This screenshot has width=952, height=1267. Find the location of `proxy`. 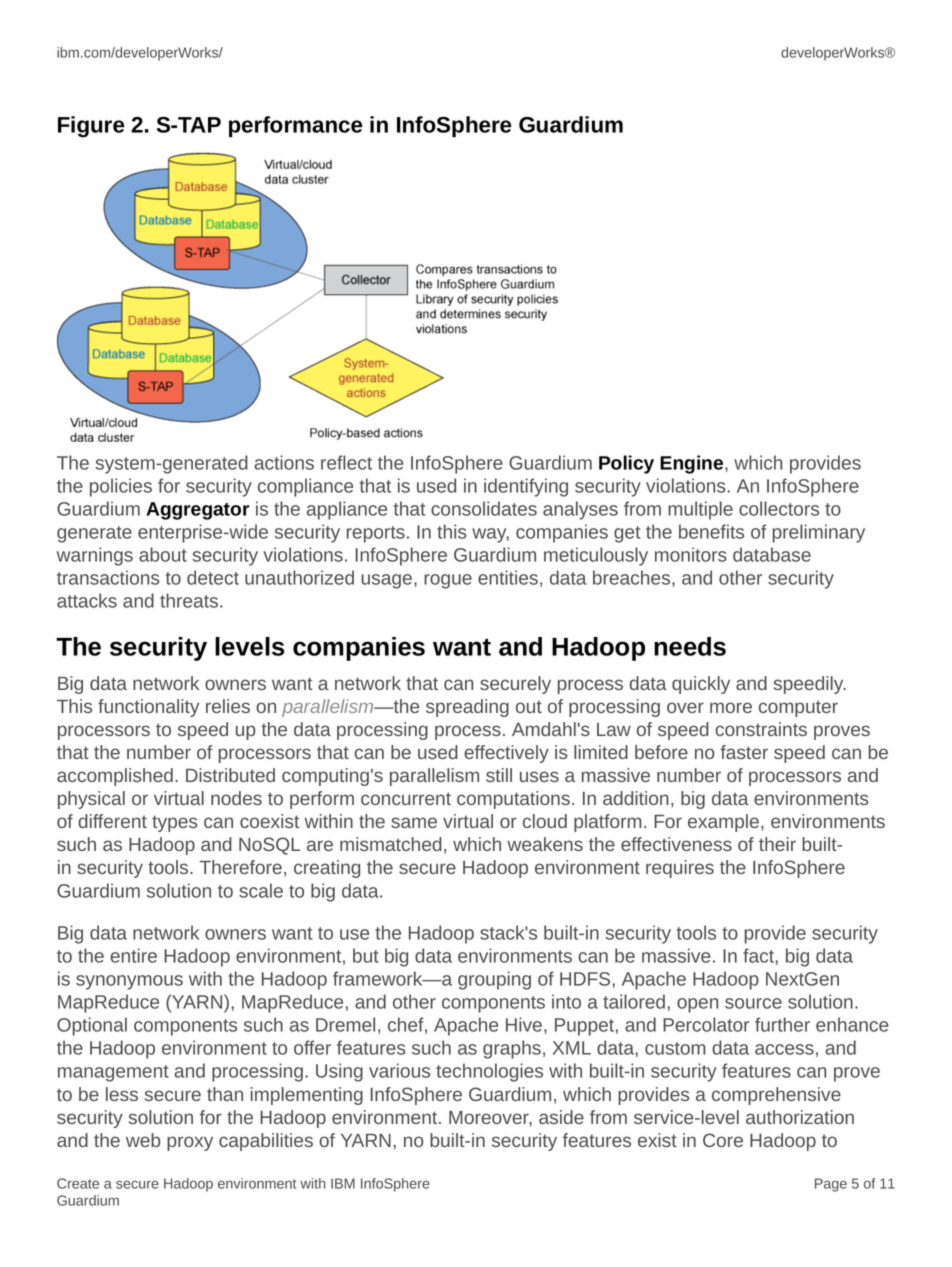

proxy is located at coordinates (190, 1143).
